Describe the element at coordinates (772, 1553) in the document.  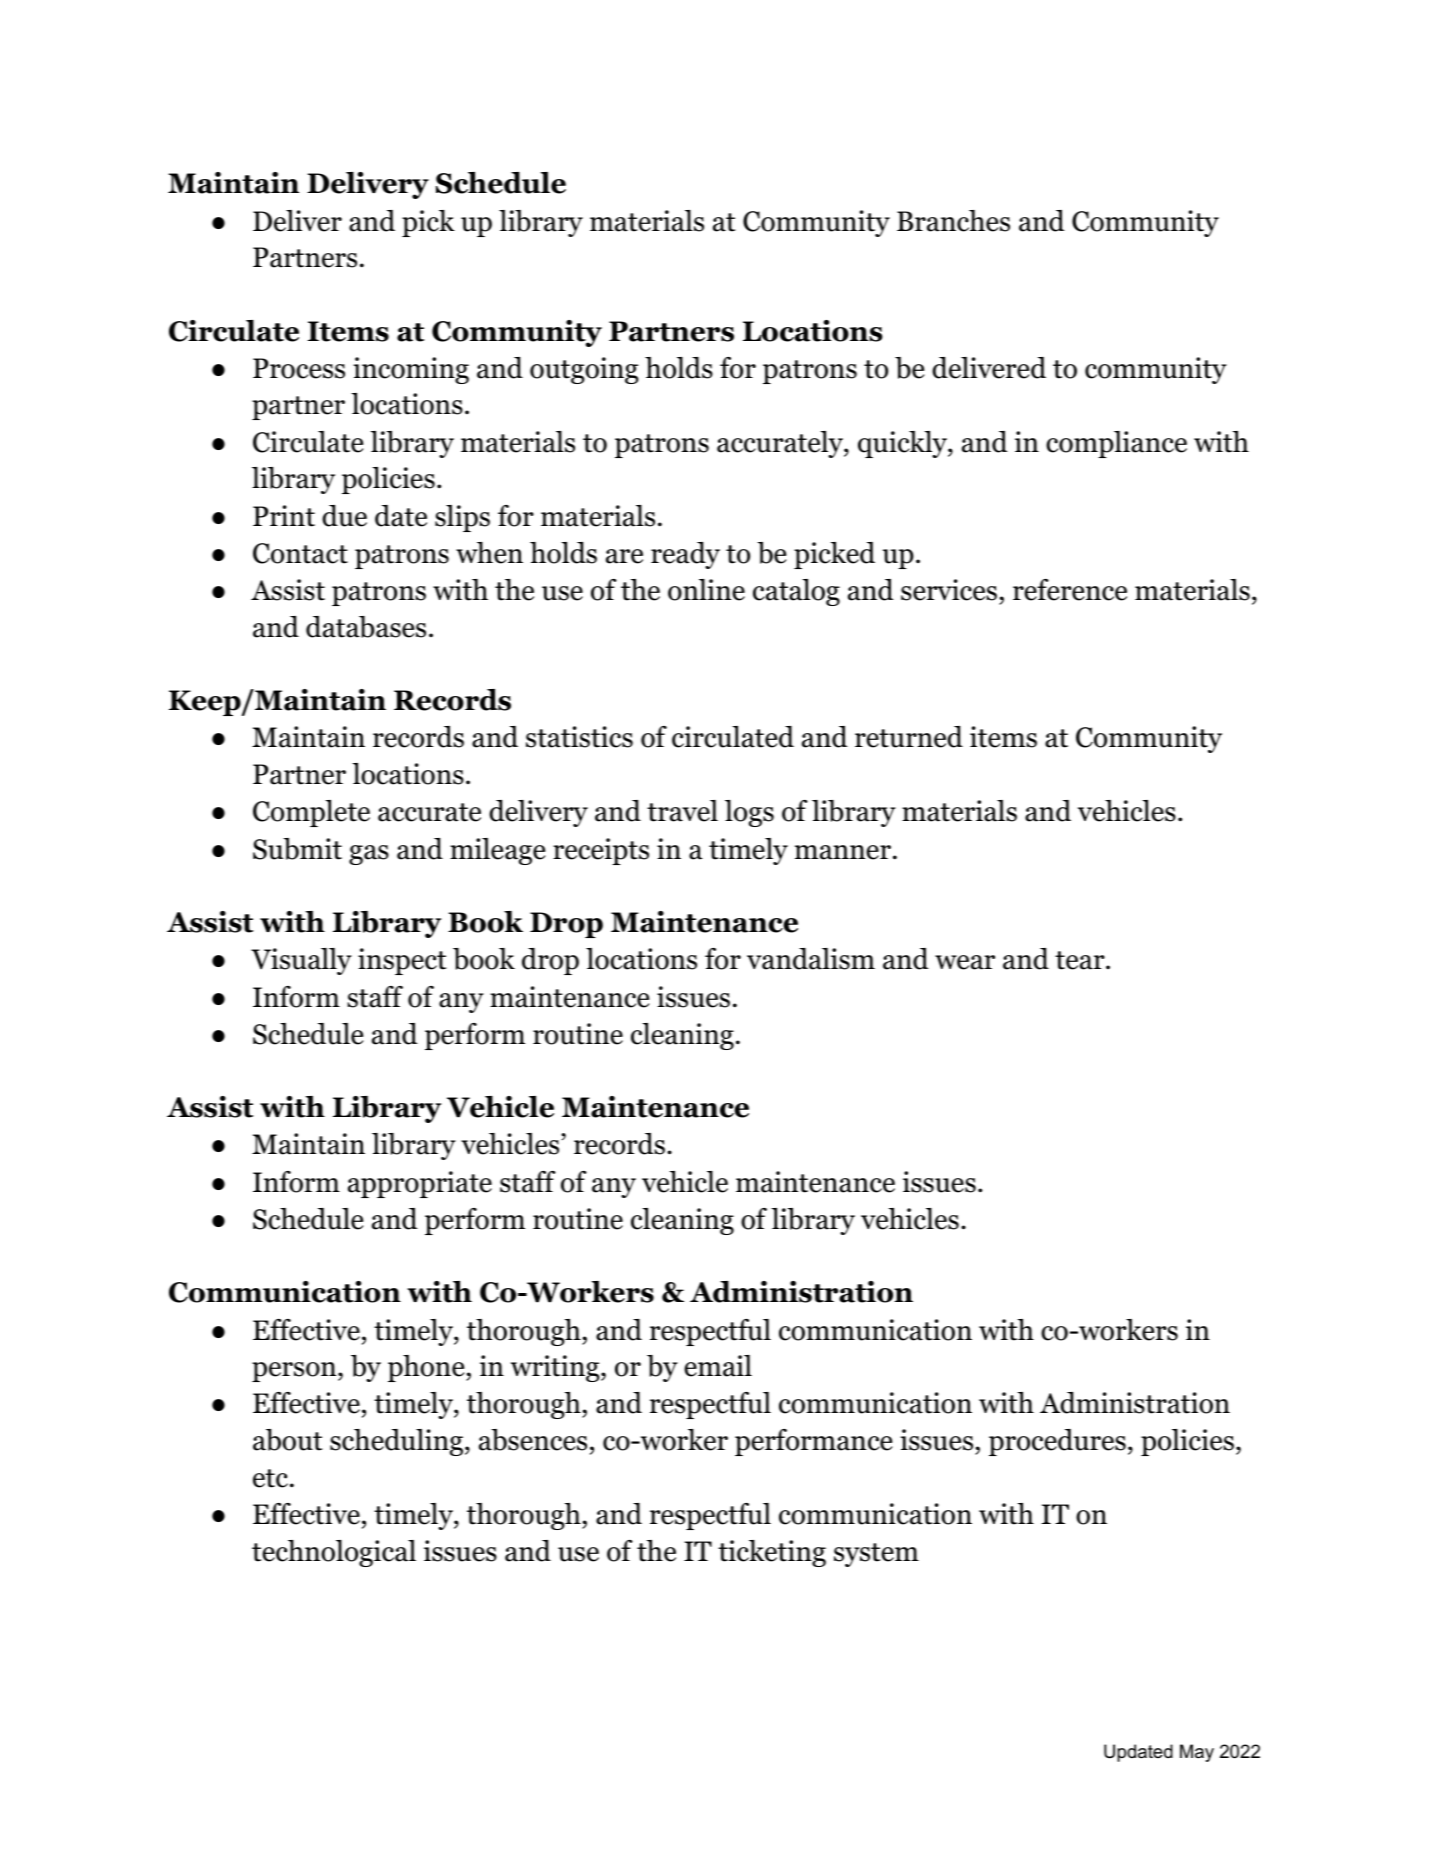
I see `ticketing` at that location.
